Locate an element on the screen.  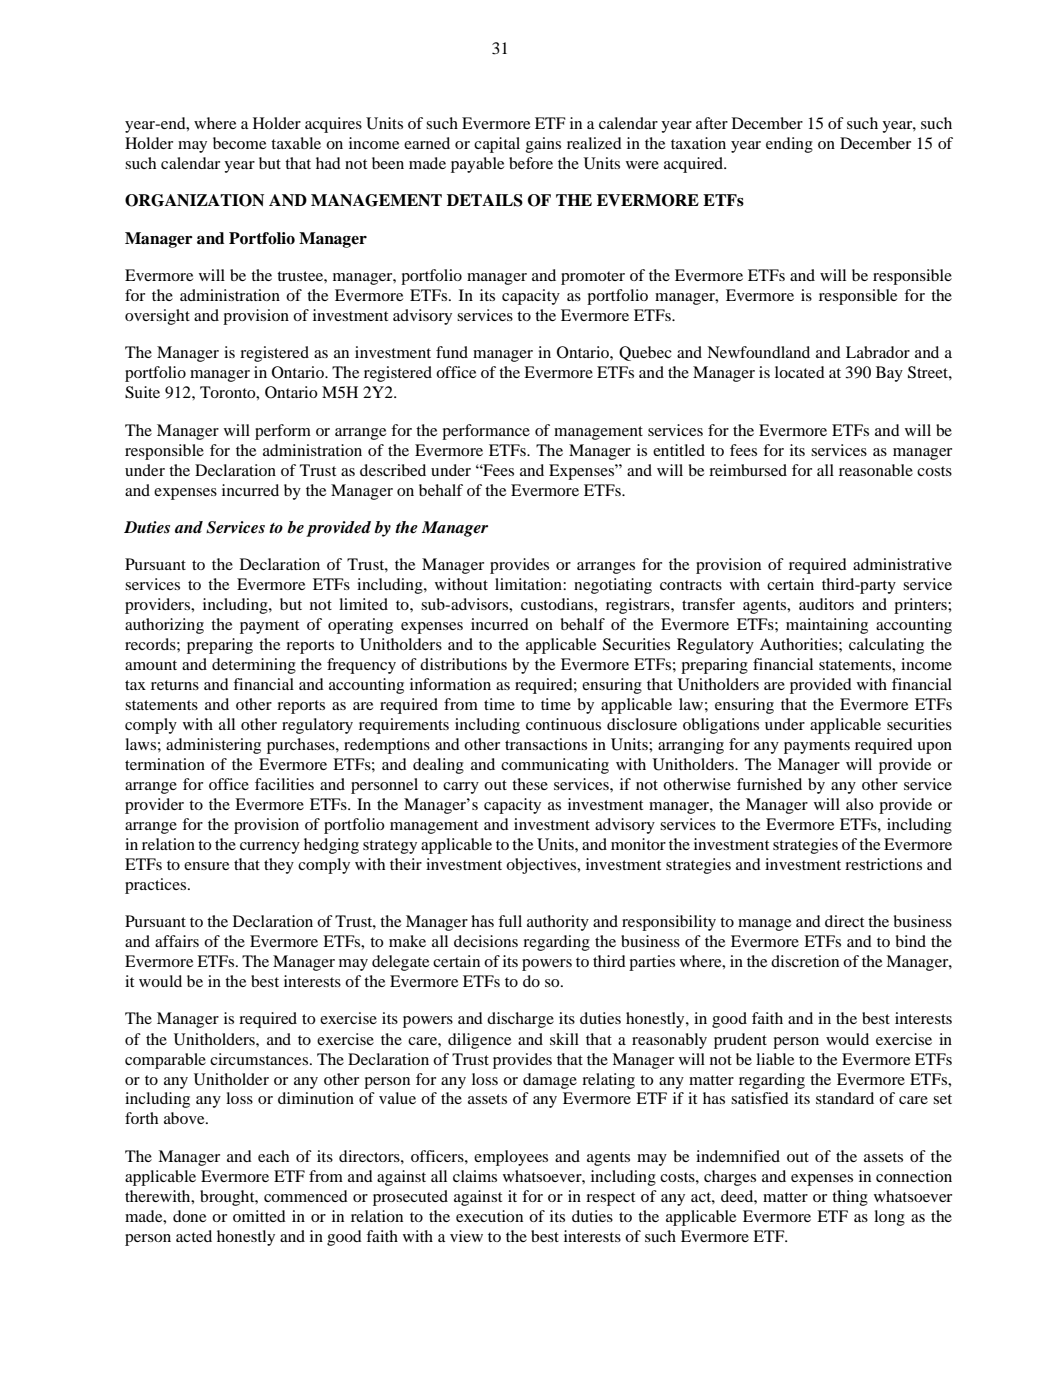
thing is located at coordinates (850, 1198).
